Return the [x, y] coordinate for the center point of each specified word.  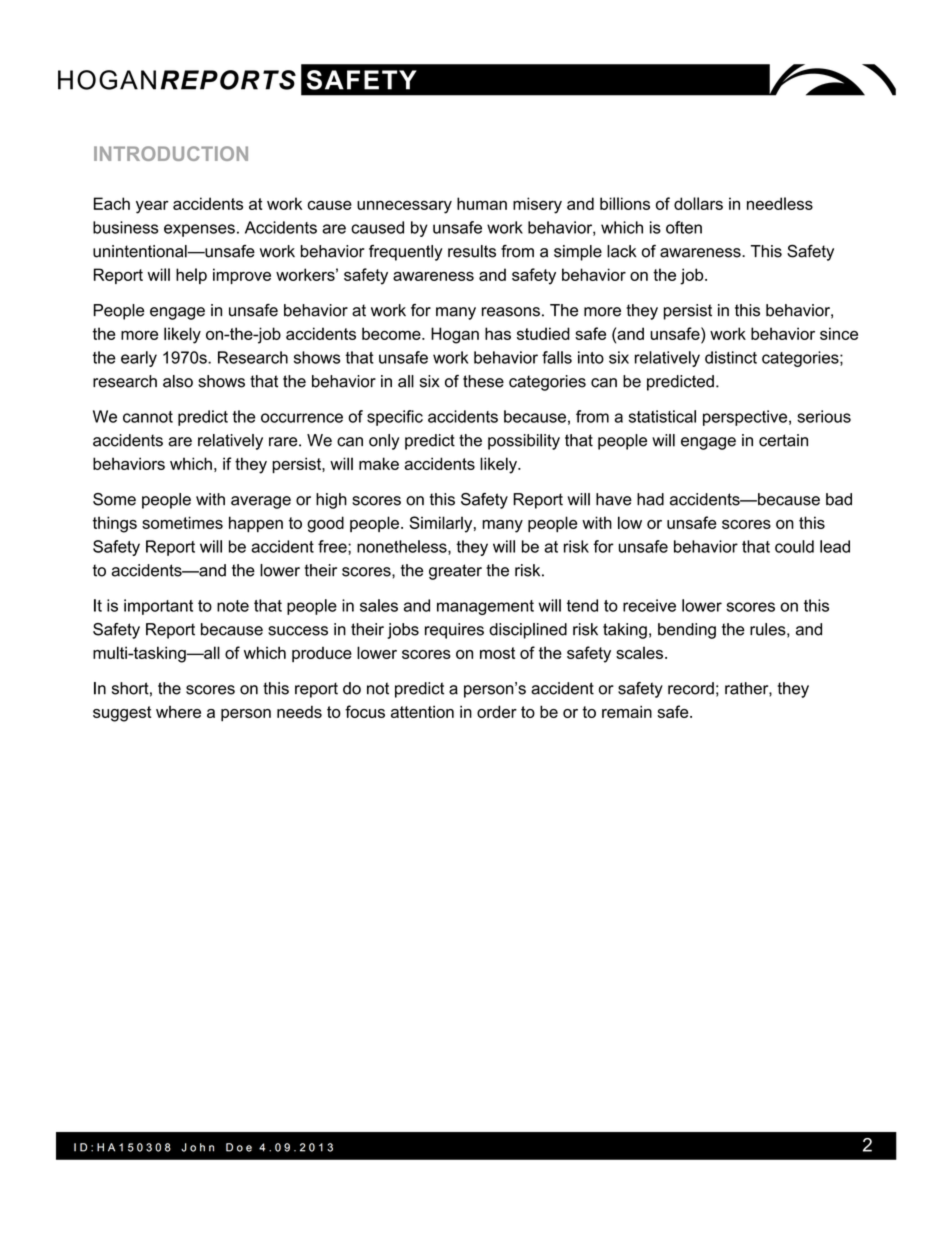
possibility [524, 442]
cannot [148, 417]
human [482, 203]
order [497, 711]
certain [783, 440]
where [178, 712]
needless [780, 203]
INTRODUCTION [171, 153]
